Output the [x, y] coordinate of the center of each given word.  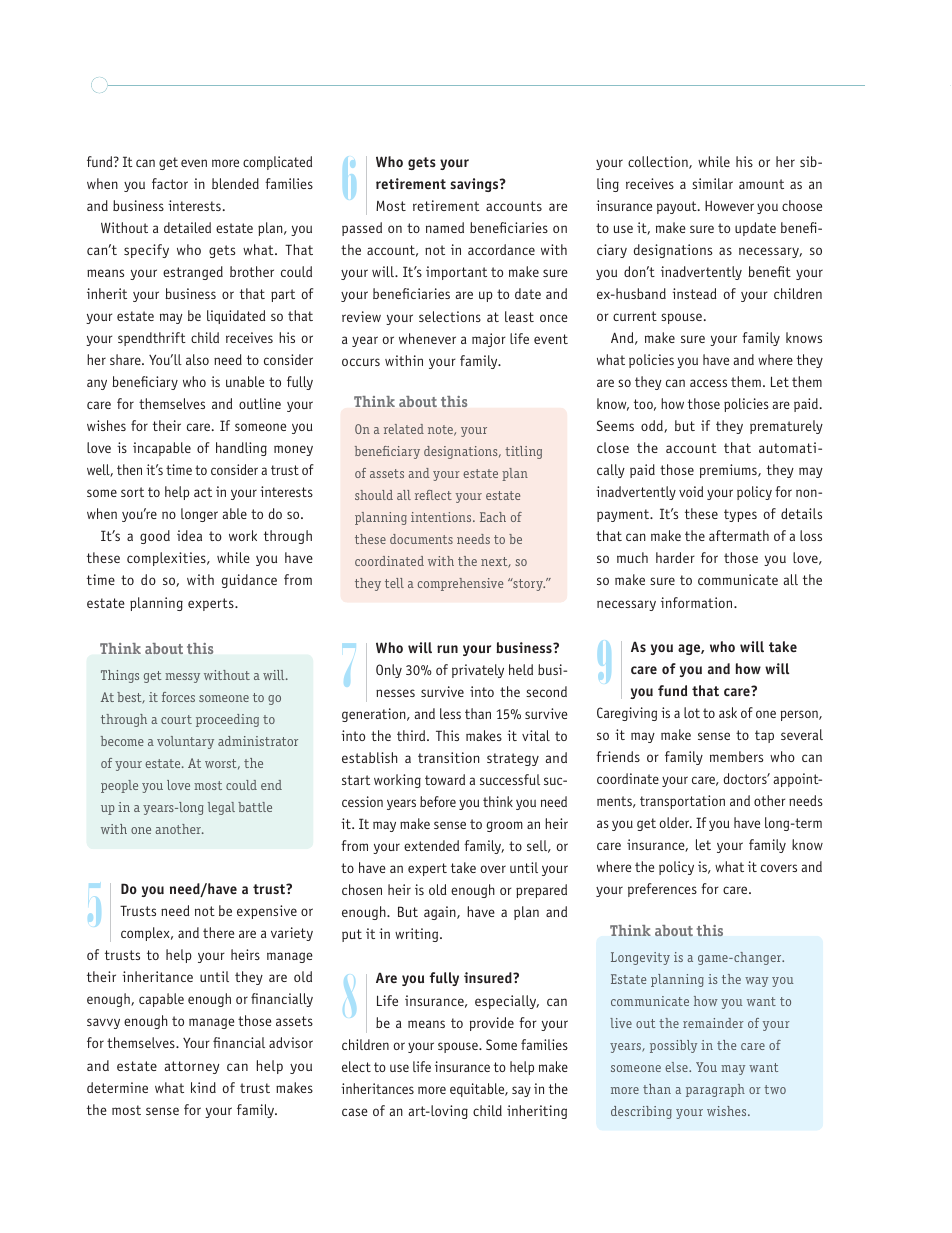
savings [475, 185]
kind [203, 1087]
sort [132, 492]
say [521, 1091]
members [736, 756]
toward [445, 779]
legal [221, 808]
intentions [442, 517]
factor [170, 183]
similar [712, 183]
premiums [729, 471]
